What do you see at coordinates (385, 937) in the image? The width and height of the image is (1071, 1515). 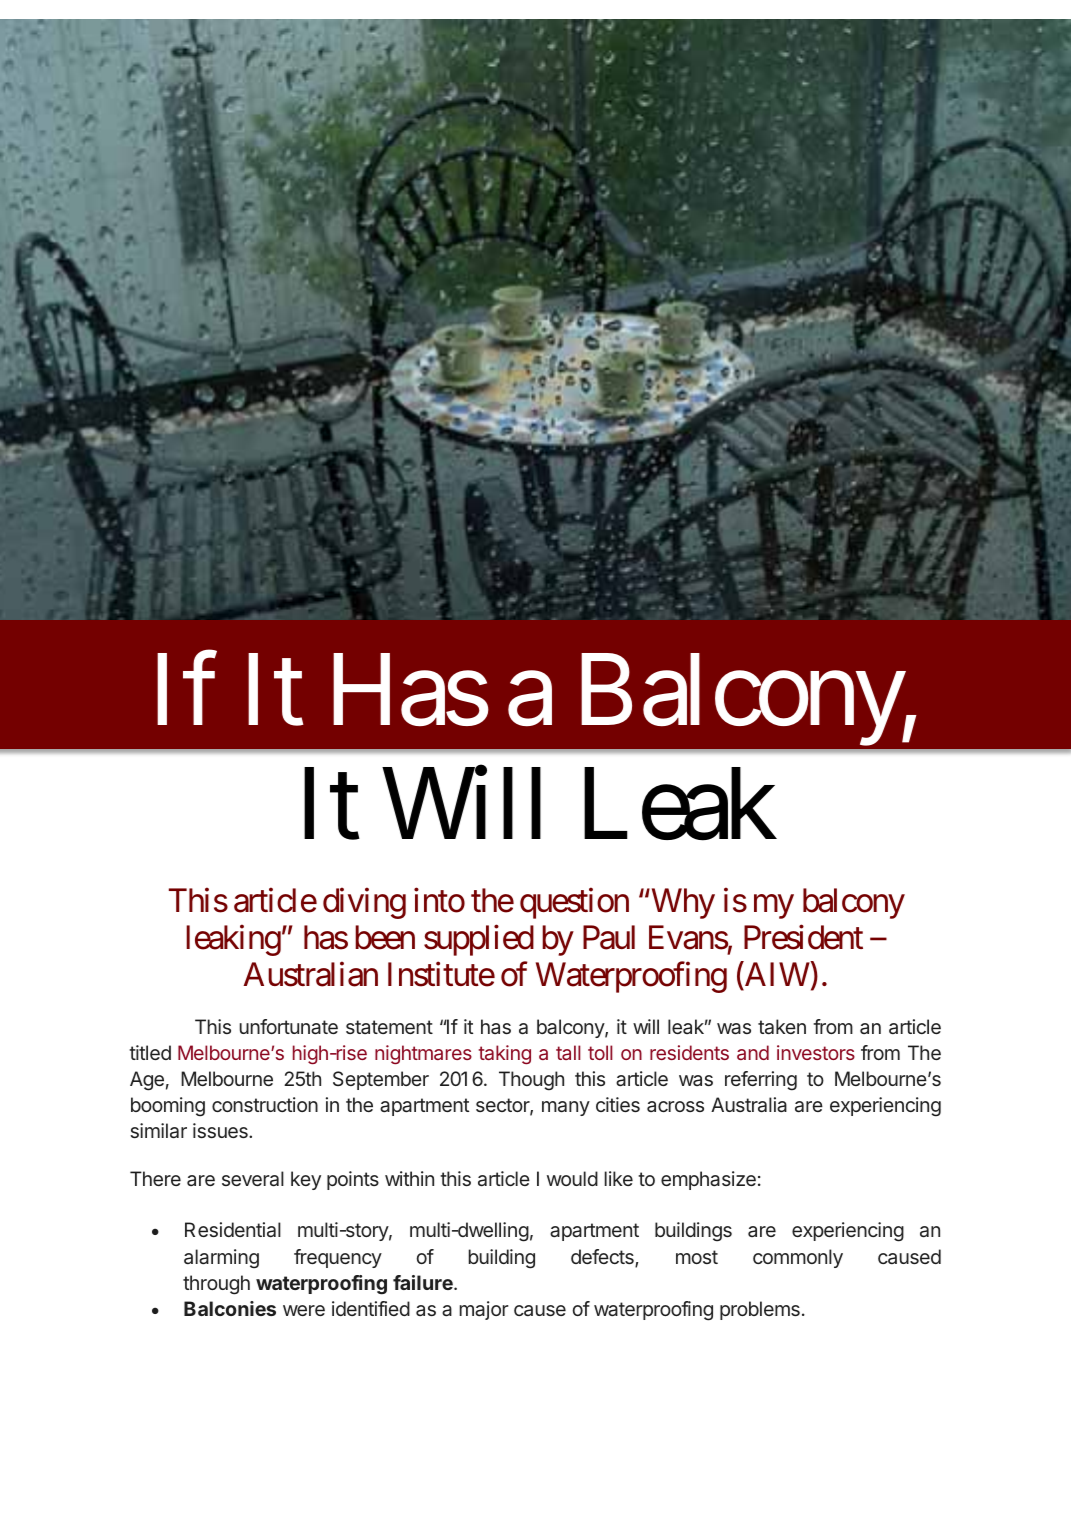 I see `been` at bounding box center [385, 937].
